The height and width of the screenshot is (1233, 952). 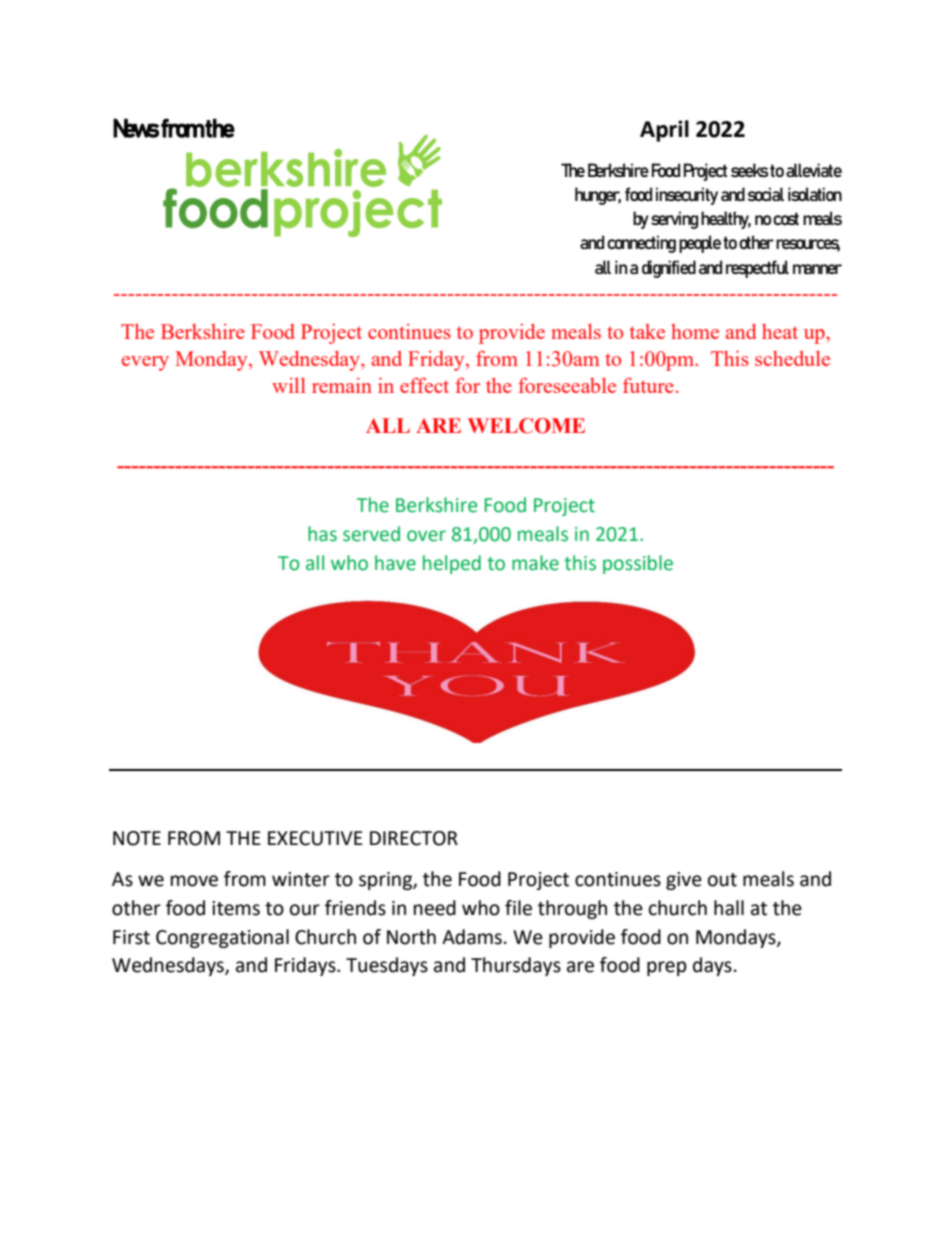 What do you see at coordinates (322, 534) in the screenshot?
I see `has` at bounding box center [322, 534].
